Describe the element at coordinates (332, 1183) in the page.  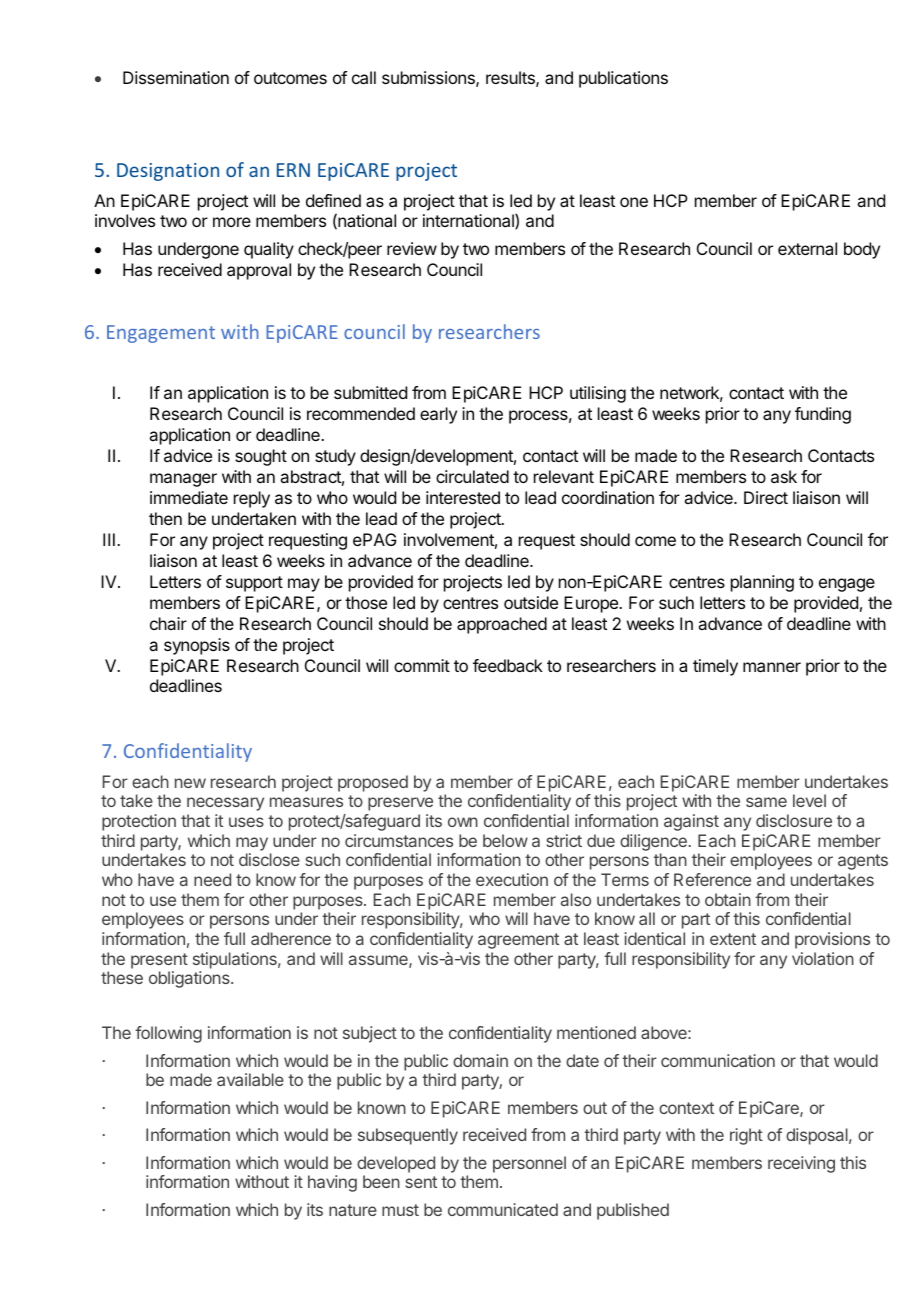
I see `having` at that location.
